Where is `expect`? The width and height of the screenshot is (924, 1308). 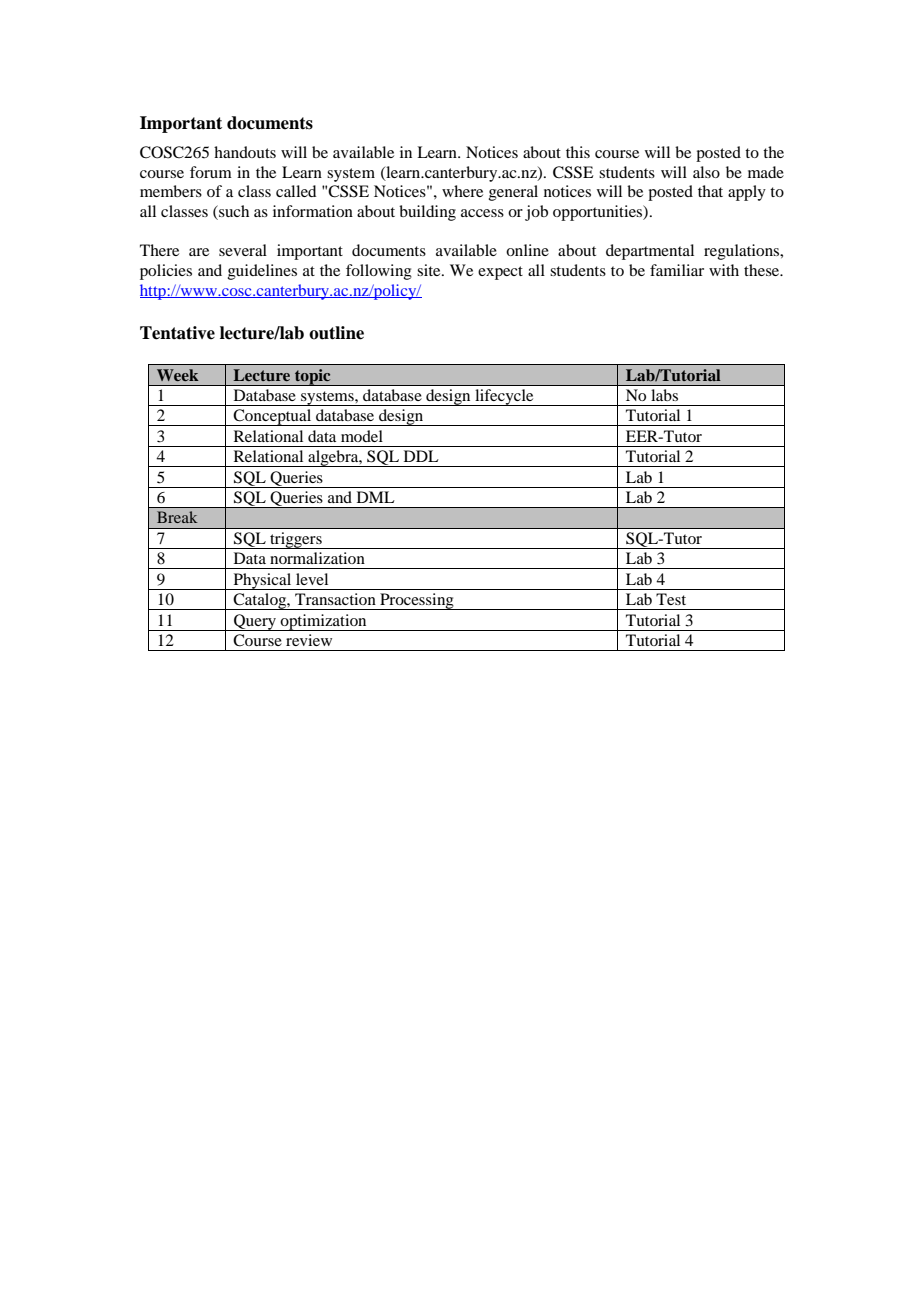
expect is located at coordinates (500, 273).
